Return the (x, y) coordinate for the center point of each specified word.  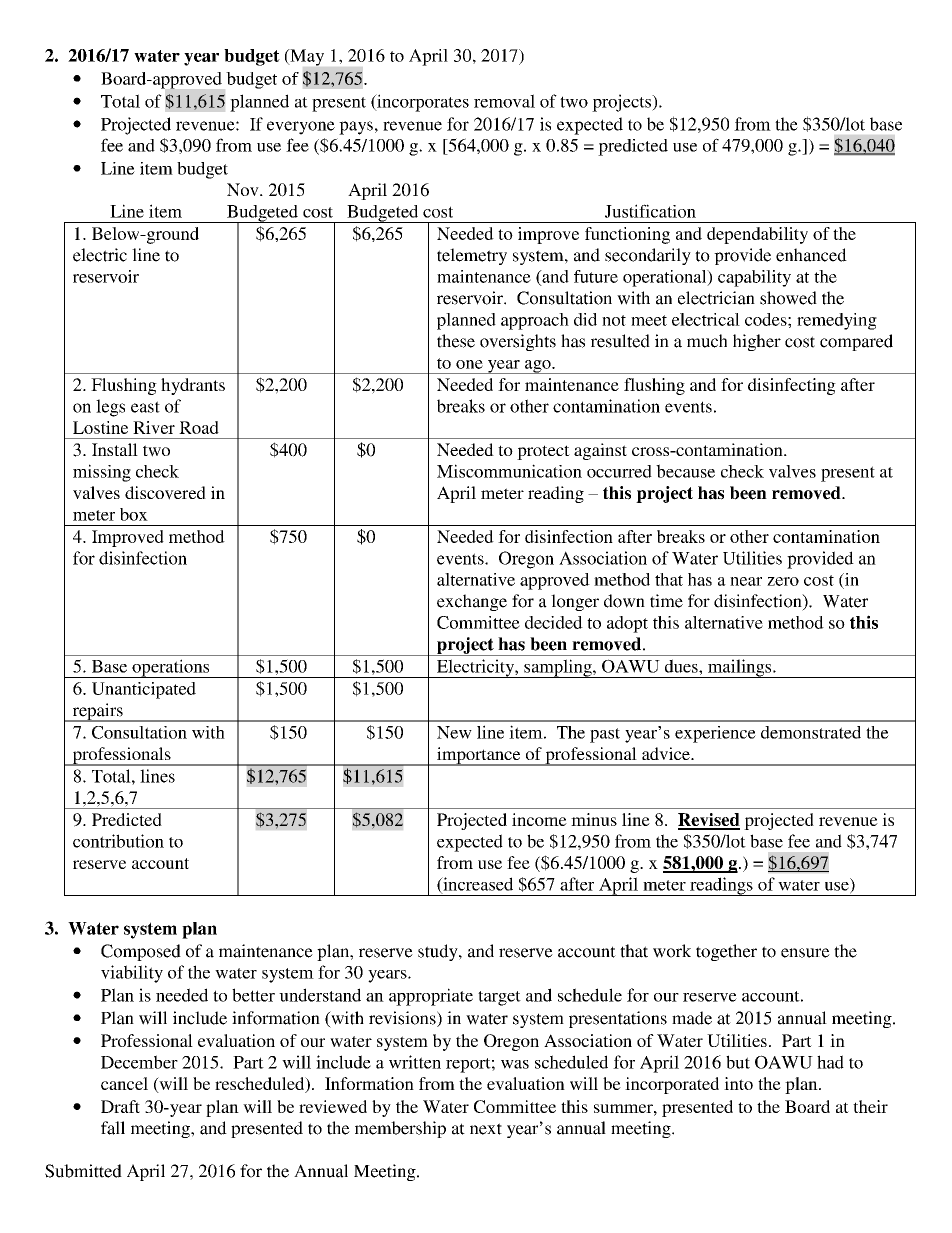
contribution (118, 841)
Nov (244, 189)
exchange (472, 602)
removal (504, 101)
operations (171, 668)
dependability (757, 235)
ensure (805, 953)
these (456, 341)
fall (113, 1128)
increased (477, 885)
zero (783, 581)
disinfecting (792, 386)
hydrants (193, 386)
